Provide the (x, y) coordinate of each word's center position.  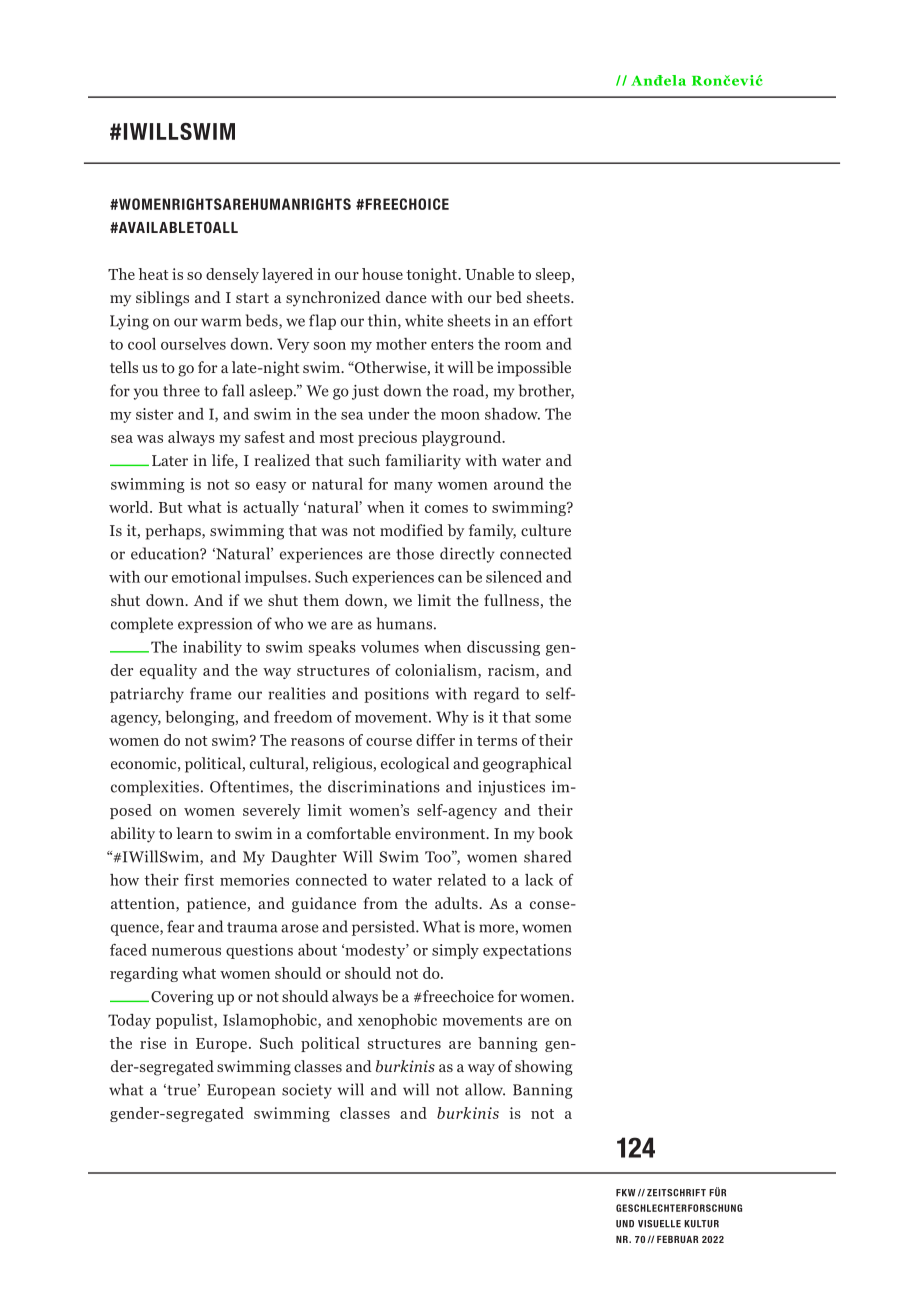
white (424, 320)
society (307, 1091)
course (389, 742)
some (553, 719)
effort (553, 320)
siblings (162, 299)
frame (210, 693)
